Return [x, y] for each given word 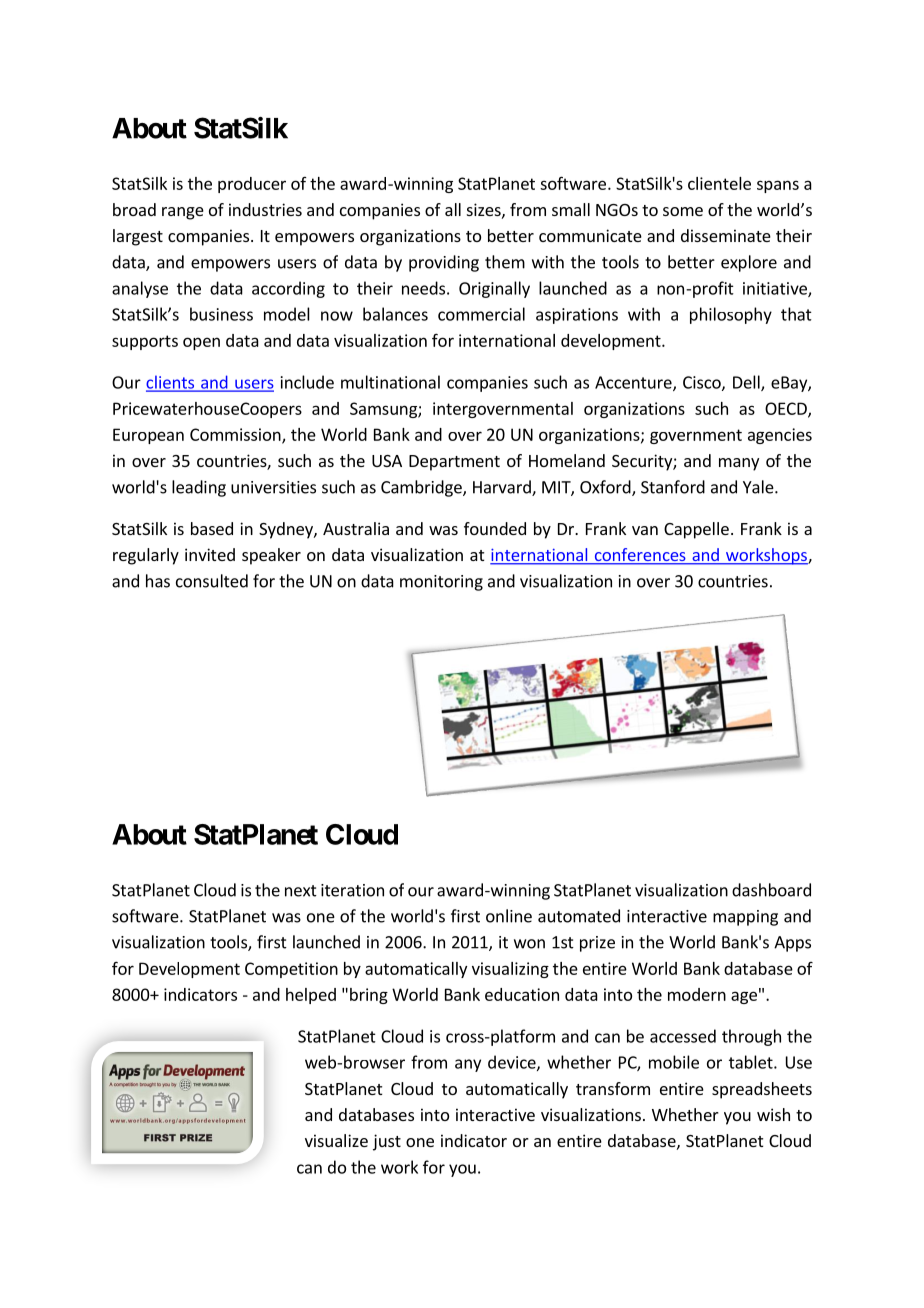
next [301, 891]
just [387, 1142]
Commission [236, 435]
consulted [212, 581]
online [509, 916]
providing [444, 263]
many [739, 464]
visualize [336, 1140]
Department [454, 463]
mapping [745, 918]
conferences [640, 556]
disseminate [726, 235]
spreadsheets [762, 1090]
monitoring [441, 583]
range [183, 213]
